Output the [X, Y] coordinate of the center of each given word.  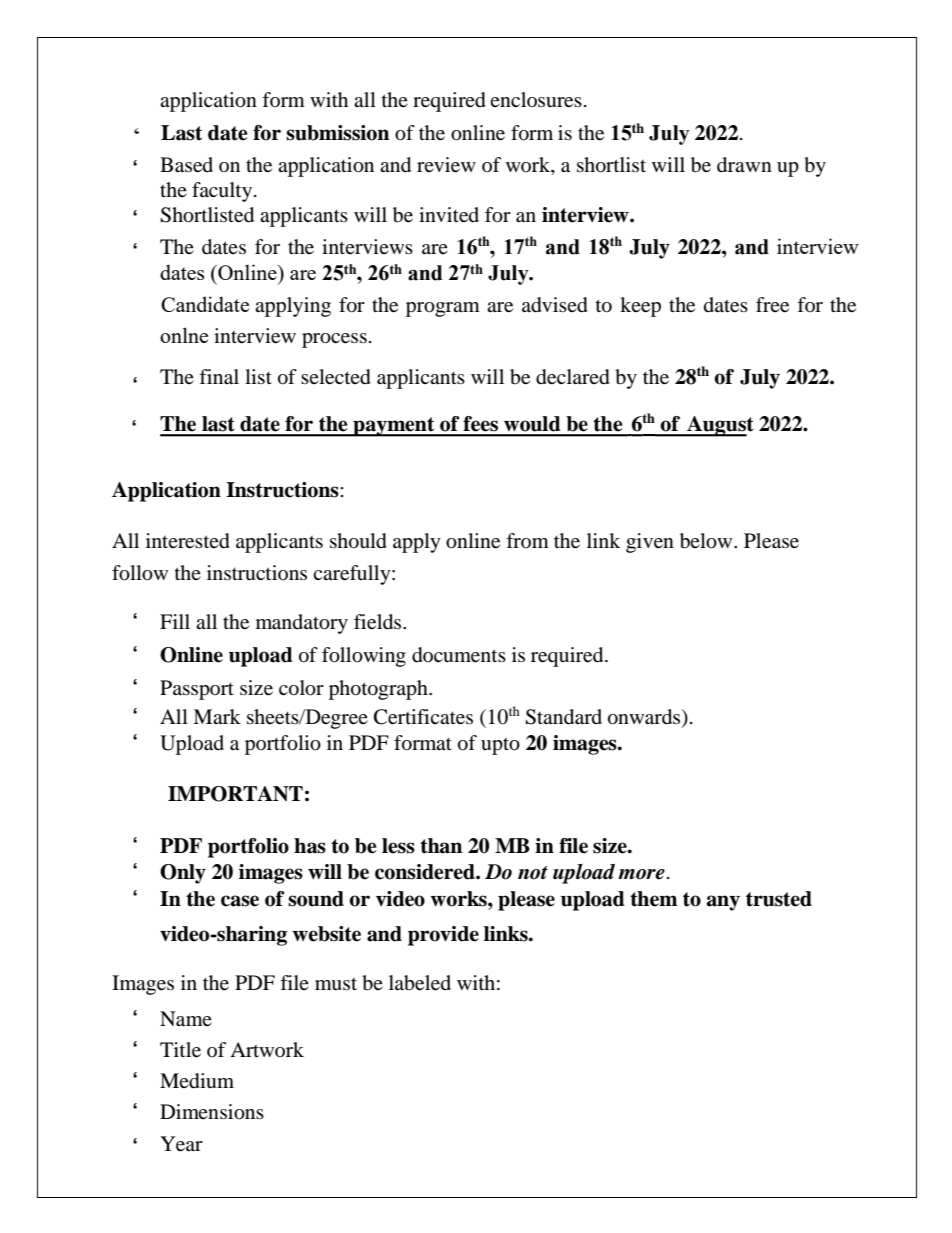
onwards [645, 717]
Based [186, 165]
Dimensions [212, 1112]
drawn [744, 165]
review [446, 165]
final [219, 377]
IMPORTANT [235, 794]
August [719, 426]
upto [500, 746]
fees [480, 424]
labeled [420, 983]
